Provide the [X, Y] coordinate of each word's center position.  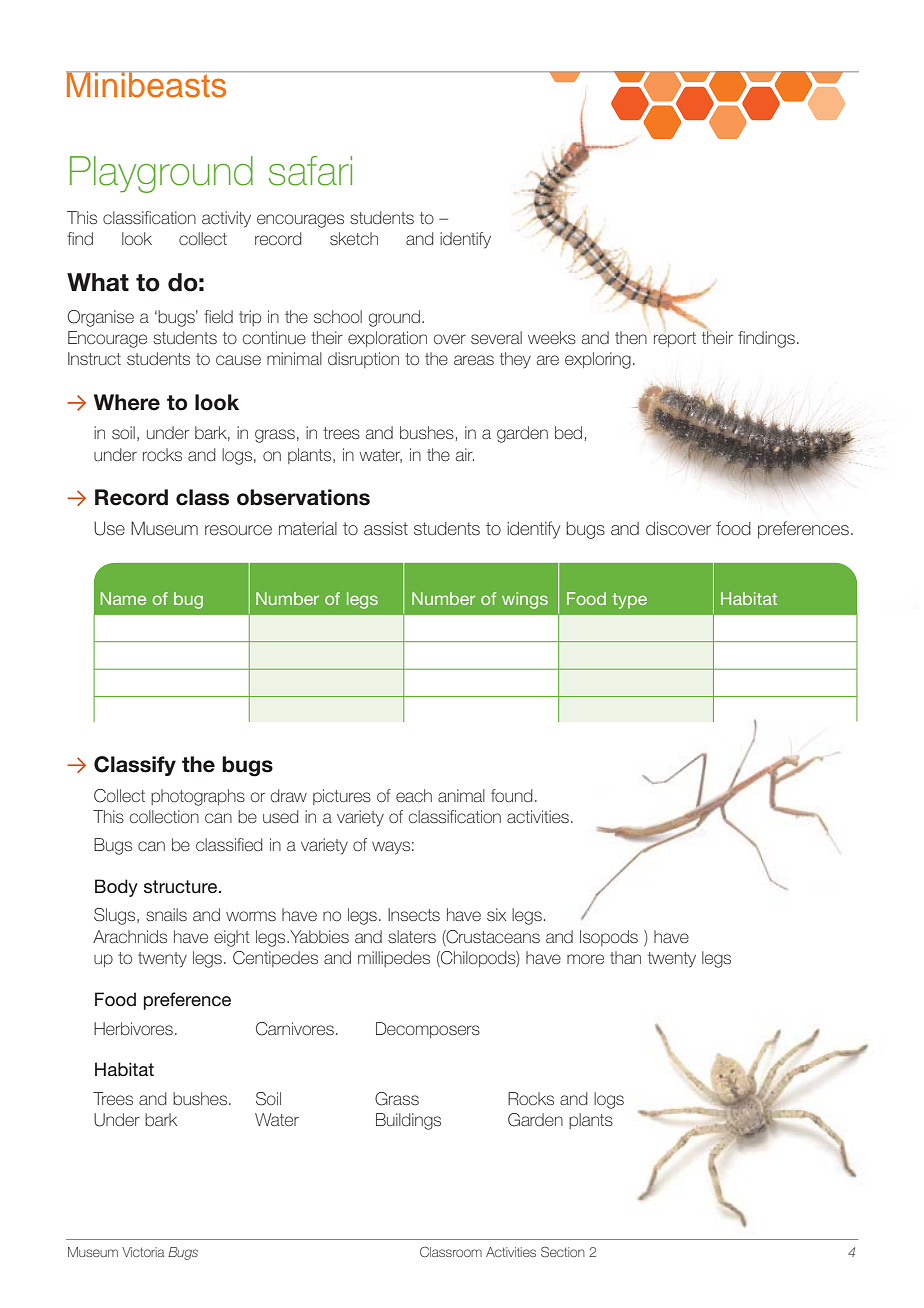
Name [123, 598]
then [631, 337]
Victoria [143, 1252]
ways [391, 848]
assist [386, 528]
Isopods [609, 938]
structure [181, 887]
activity [226, 219]
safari [310, 171]
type [629, 601]
